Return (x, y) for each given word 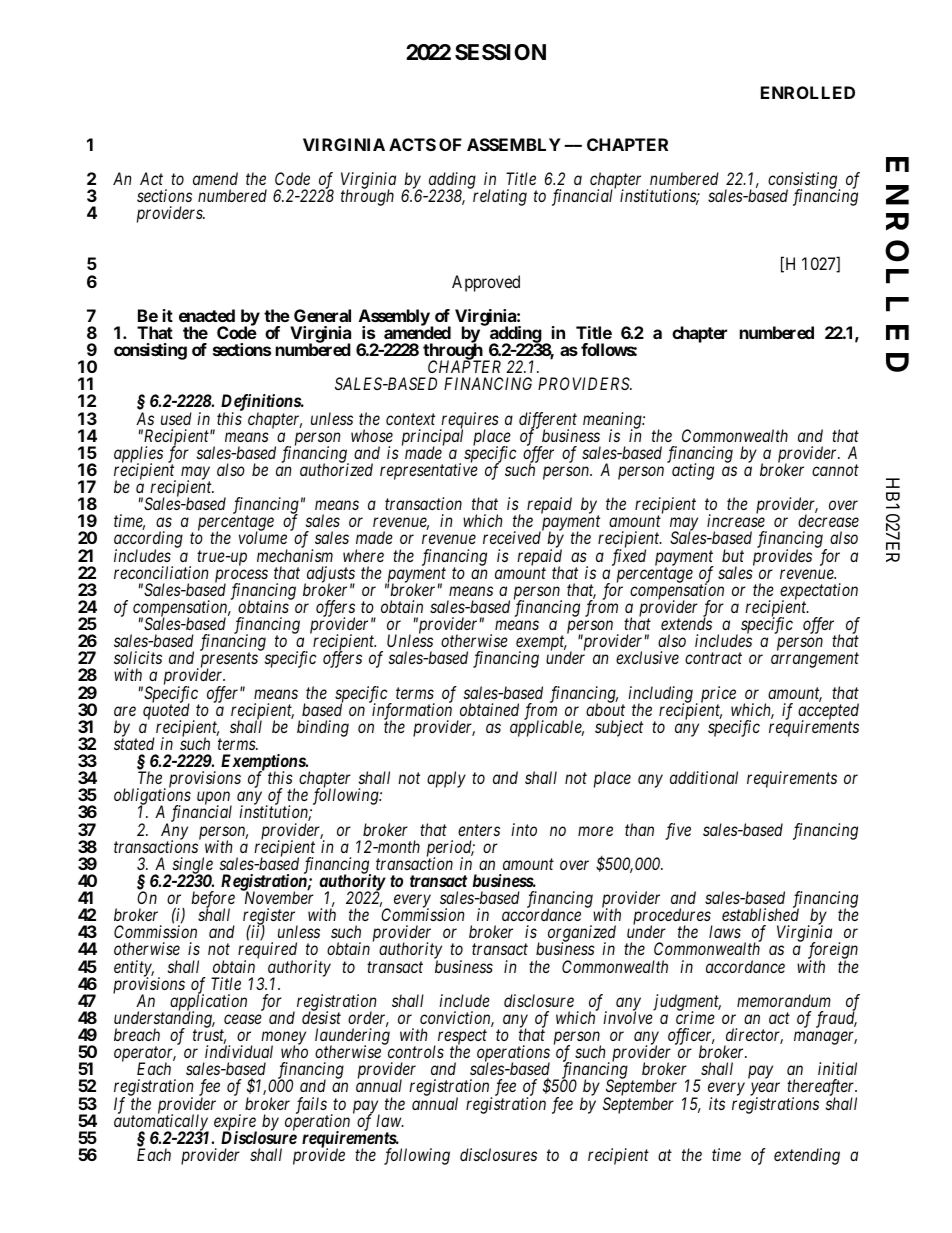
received (512, 537)
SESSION (500, 52)
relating (499, 197)
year (765, 1091)
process (241, 577)
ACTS (412, 144)
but (733, 555)
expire (235, 1123)
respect (462, 1039)
